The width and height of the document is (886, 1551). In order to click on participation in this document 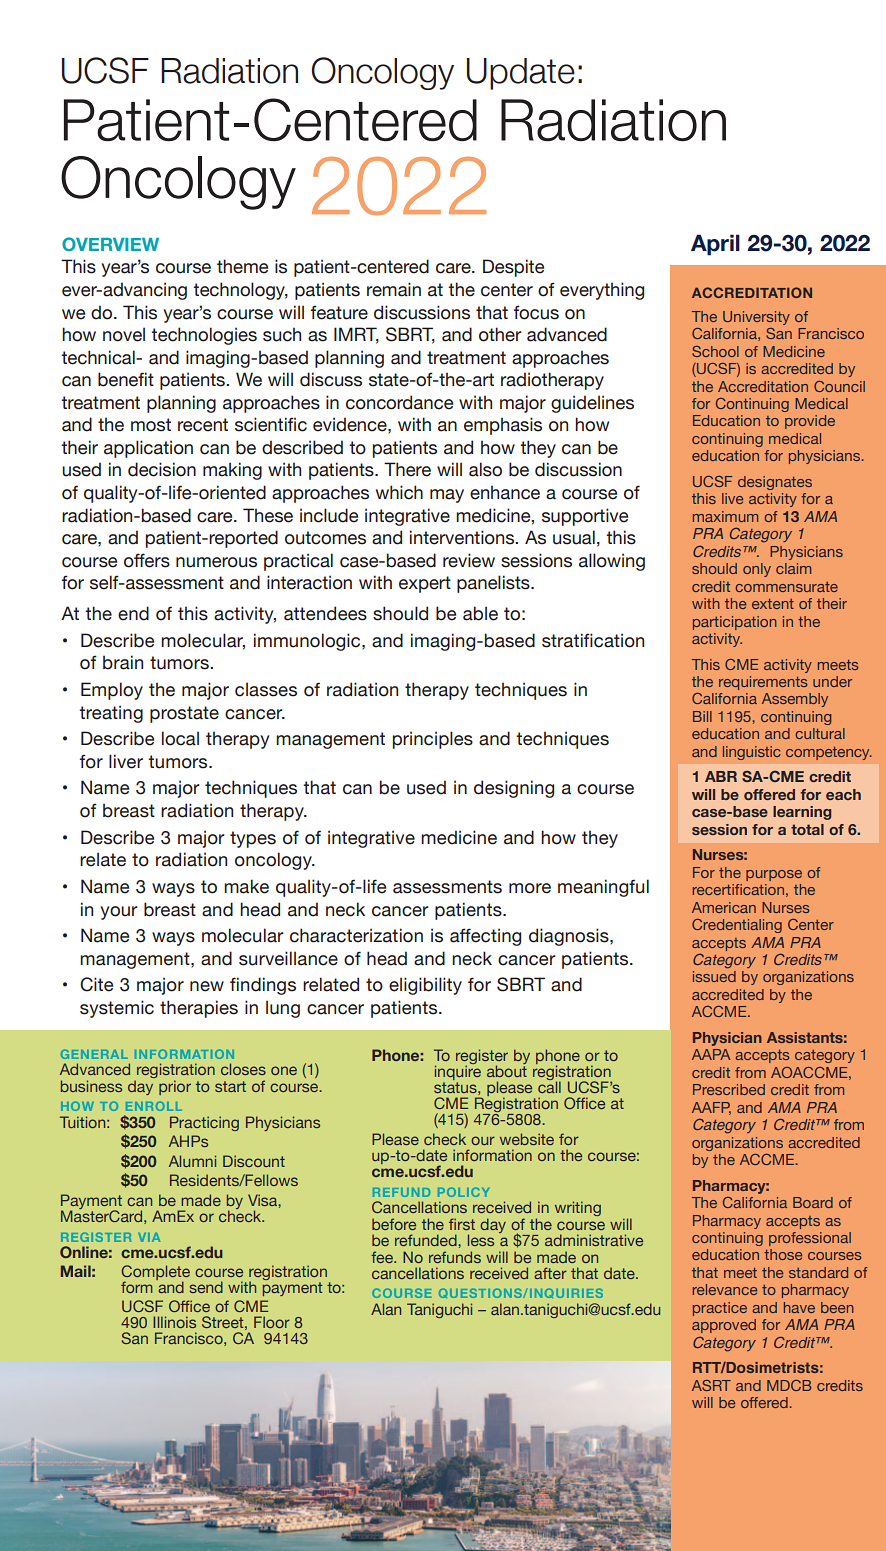, I will do `click(735, 623)`.
